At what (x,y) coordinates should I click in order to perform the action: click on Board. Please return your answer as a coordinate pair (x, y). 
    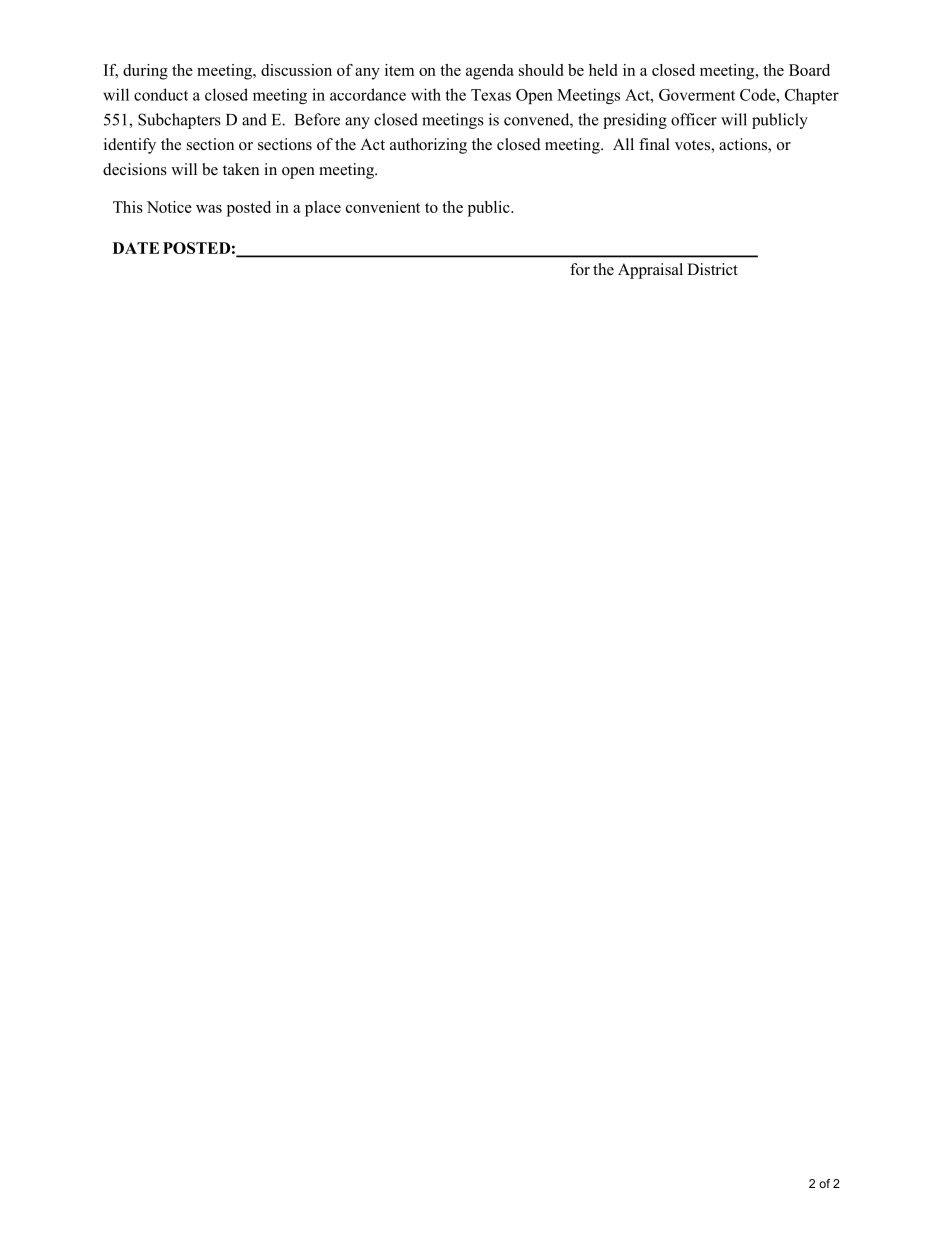
    Looking at the image, I should click on (809, 70).
